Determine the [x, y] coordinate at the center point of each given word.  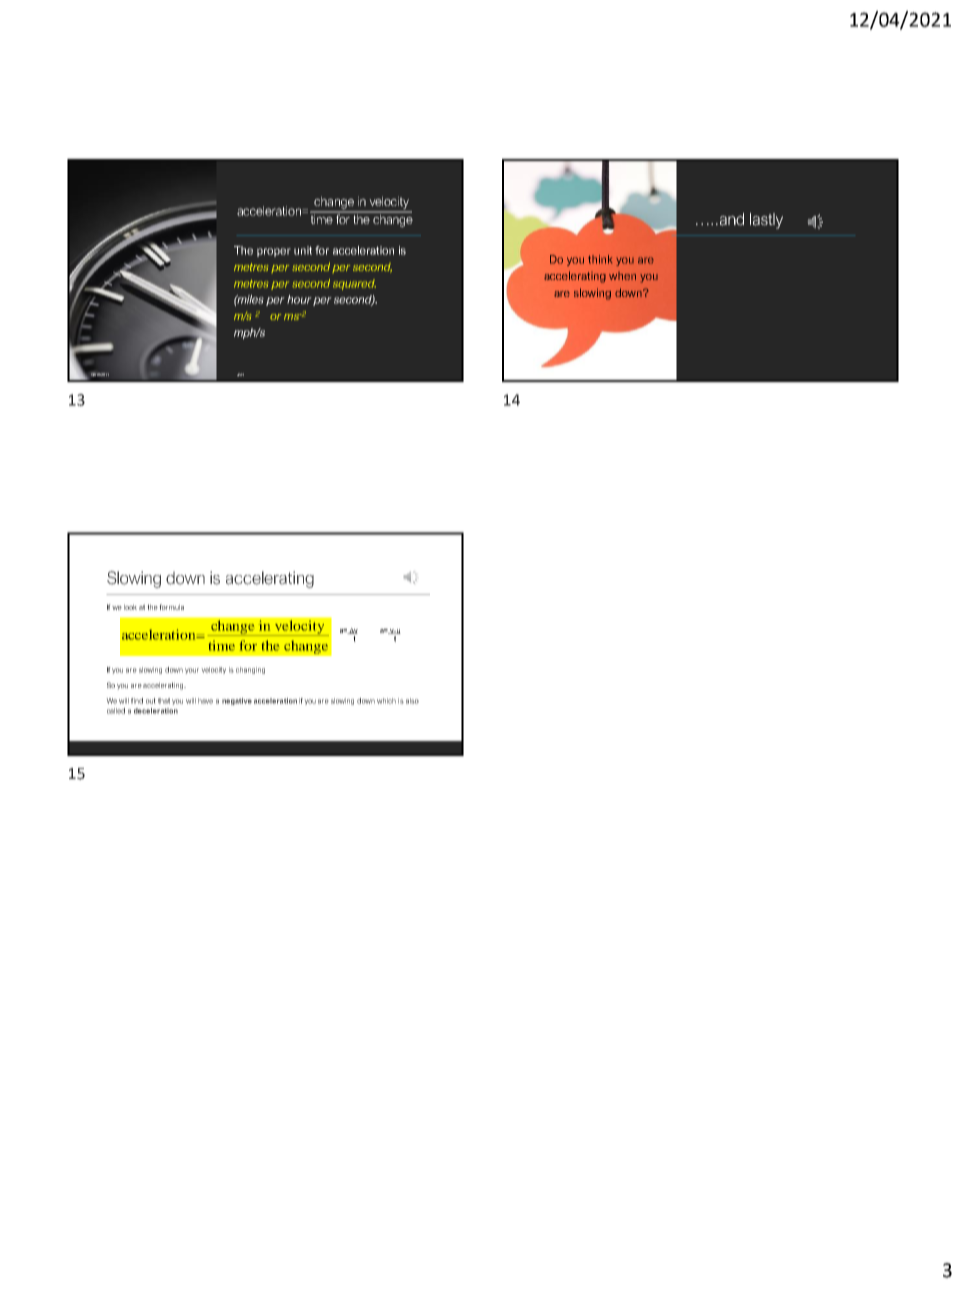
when [622, 276]
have [205, 701]
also [412, 701]
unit [303, 250]
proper [274, 252]
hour [299, 299]
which [386, 701]
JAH [240, 374]
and [730, 219]
